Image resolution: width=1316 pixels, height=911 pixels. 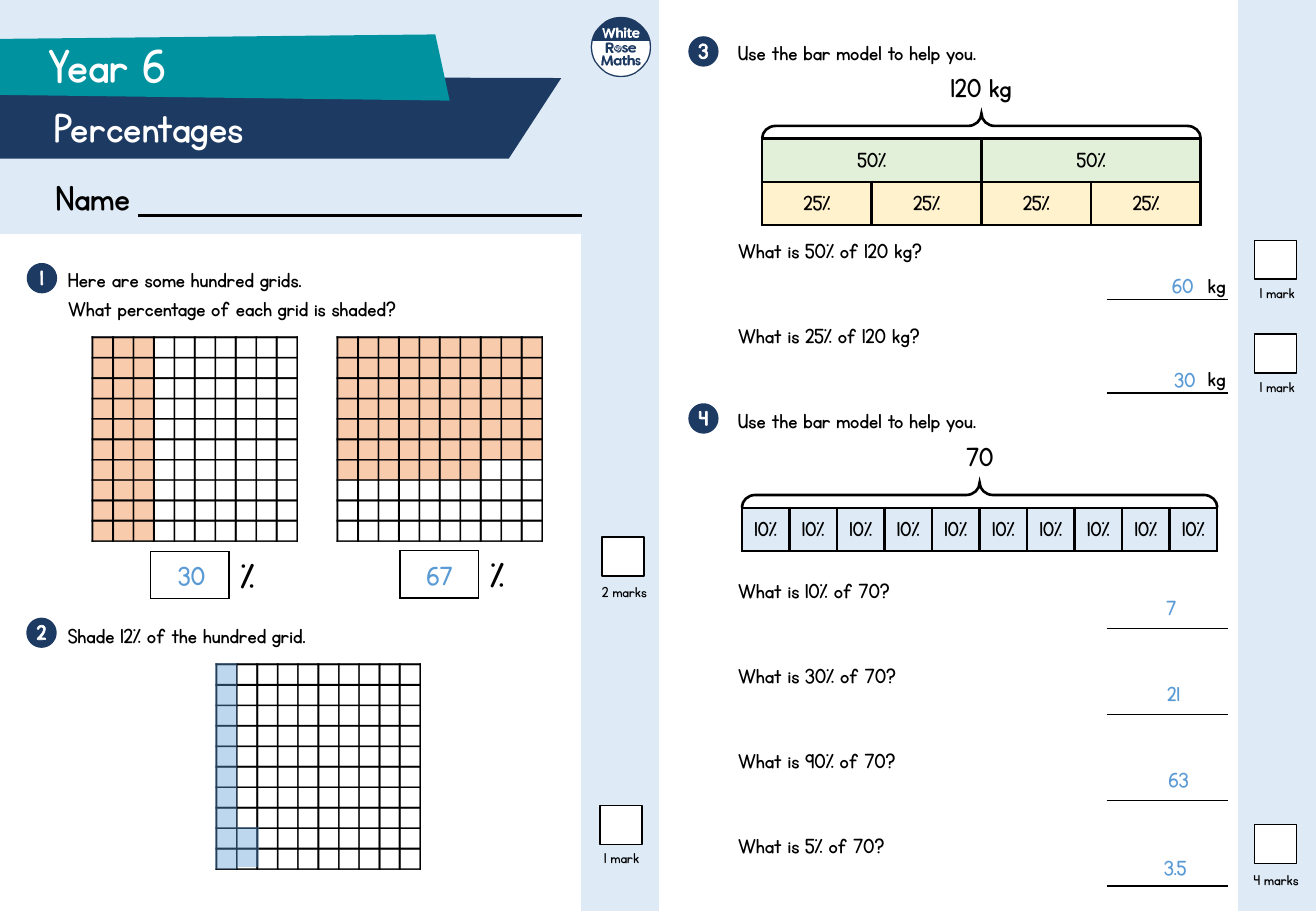 I want to click on Year, so click(x=88, y=66).
